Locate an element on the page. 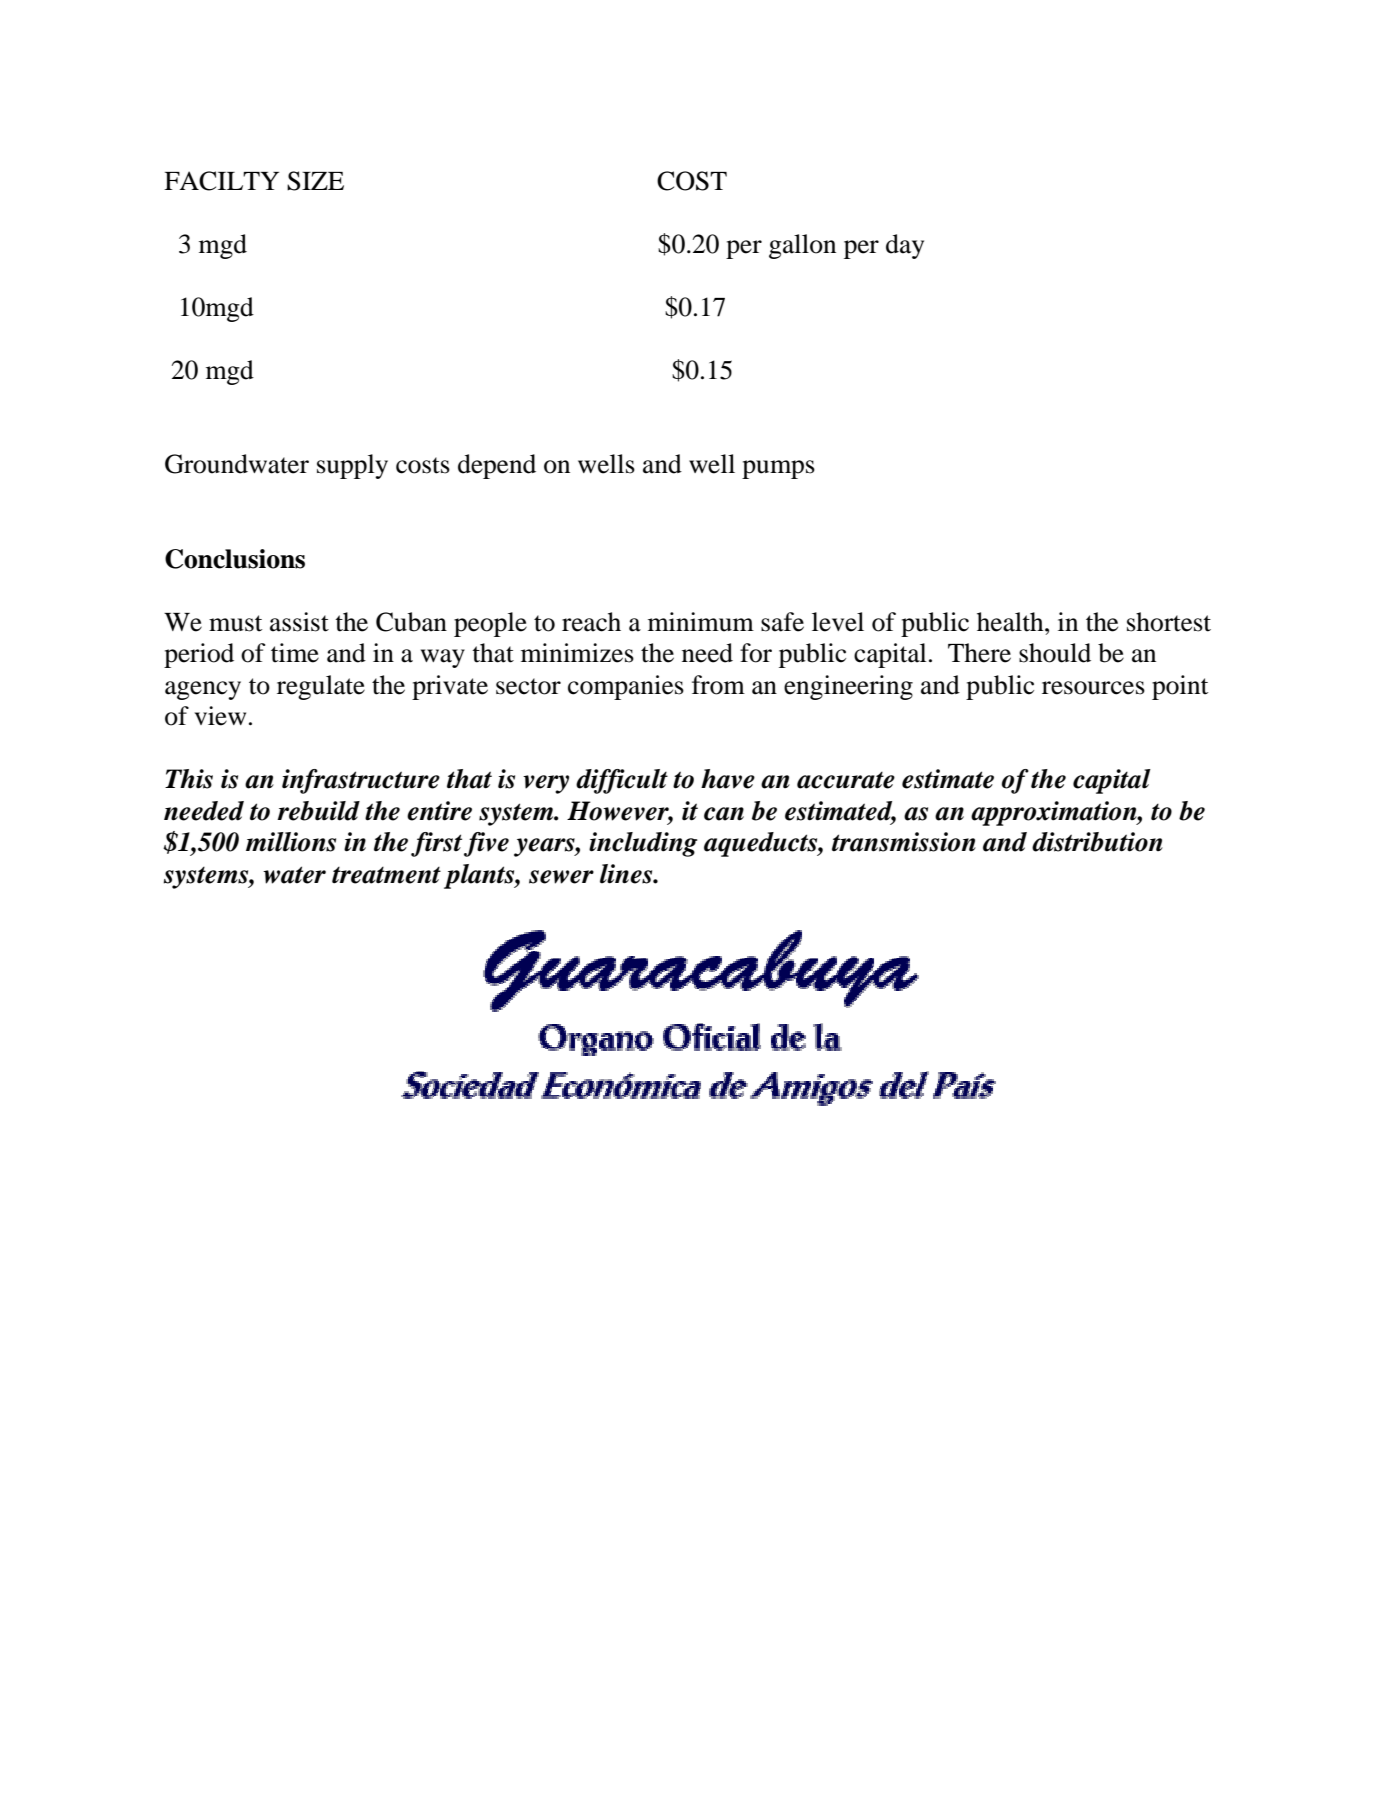 This document has height=1808, width=1397. gallon is located at coordinates (802, 246).
